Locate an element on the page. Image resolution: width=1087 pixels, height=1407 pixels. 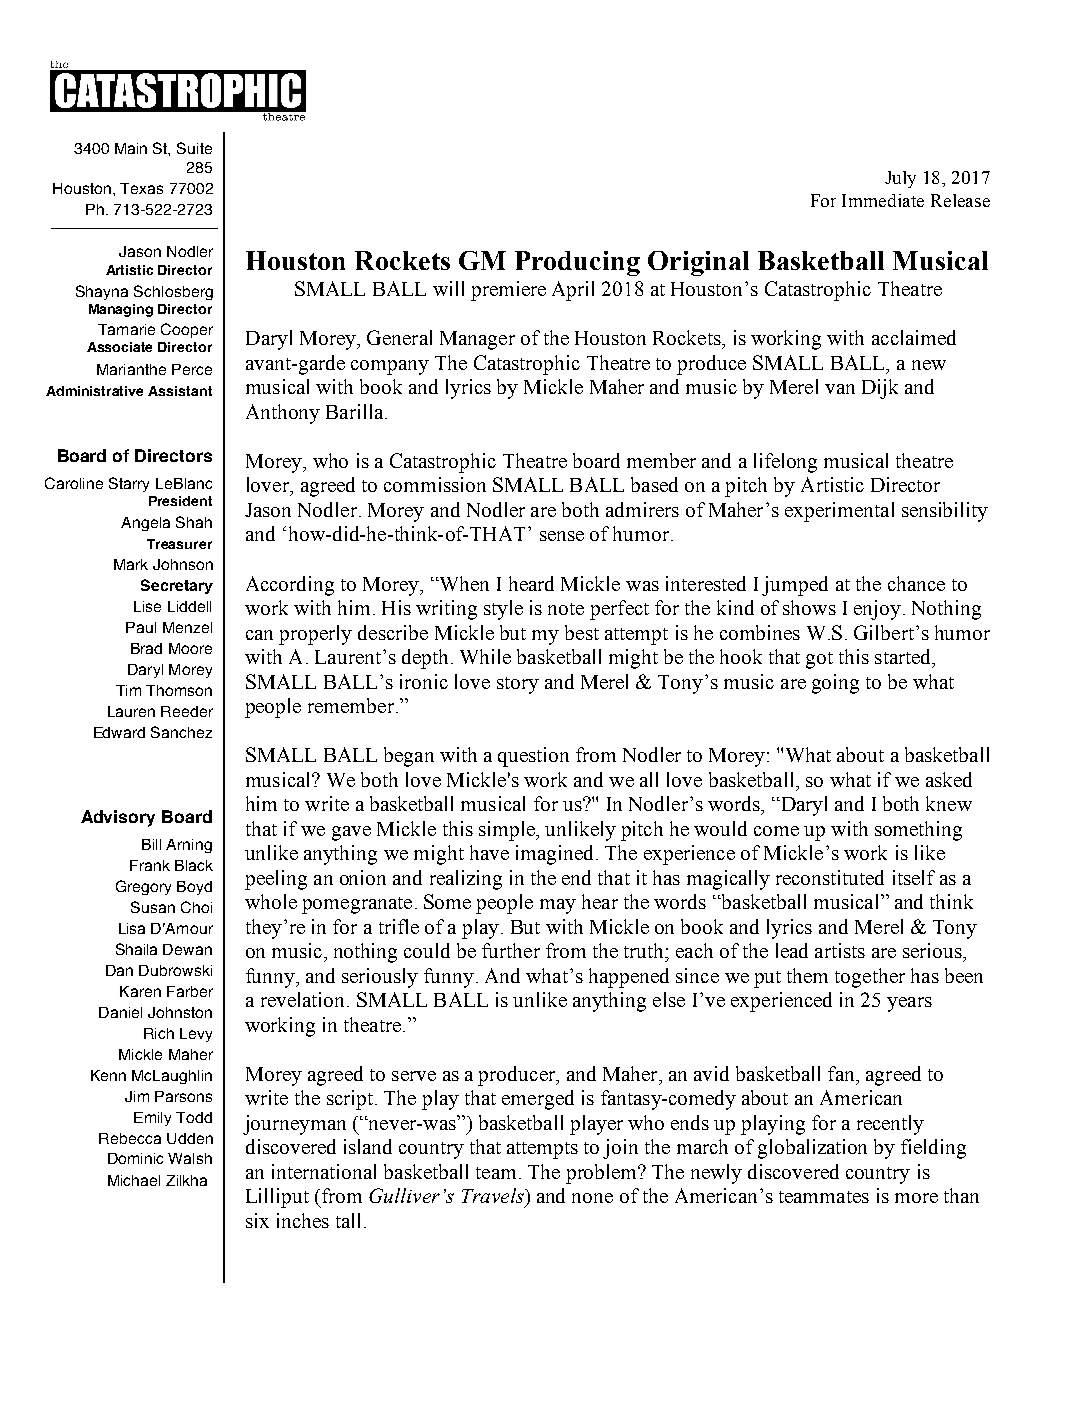
Producing is located at coordinates (577, 263).
